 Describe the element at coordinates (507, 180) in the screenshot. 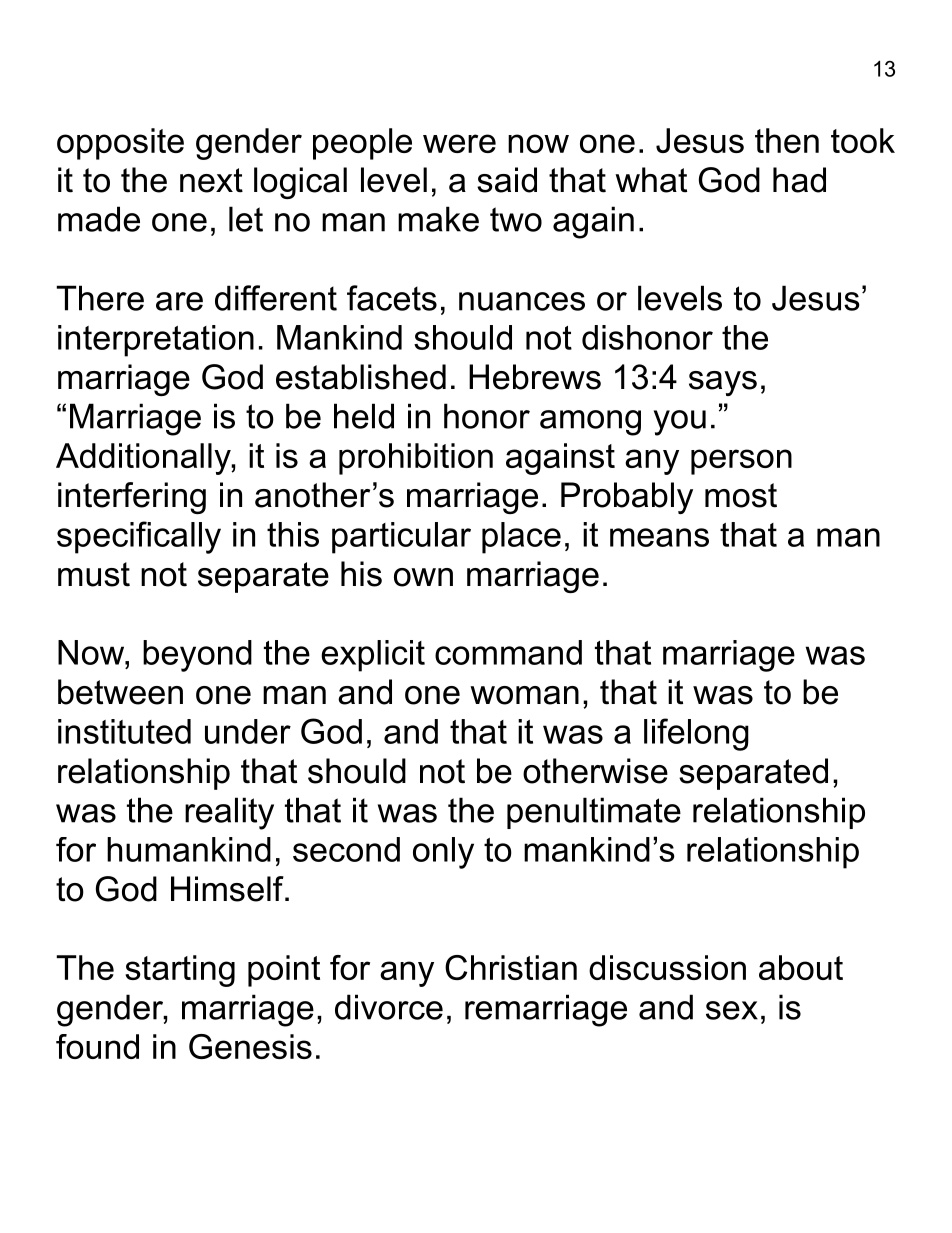

I see `said` at that location.
